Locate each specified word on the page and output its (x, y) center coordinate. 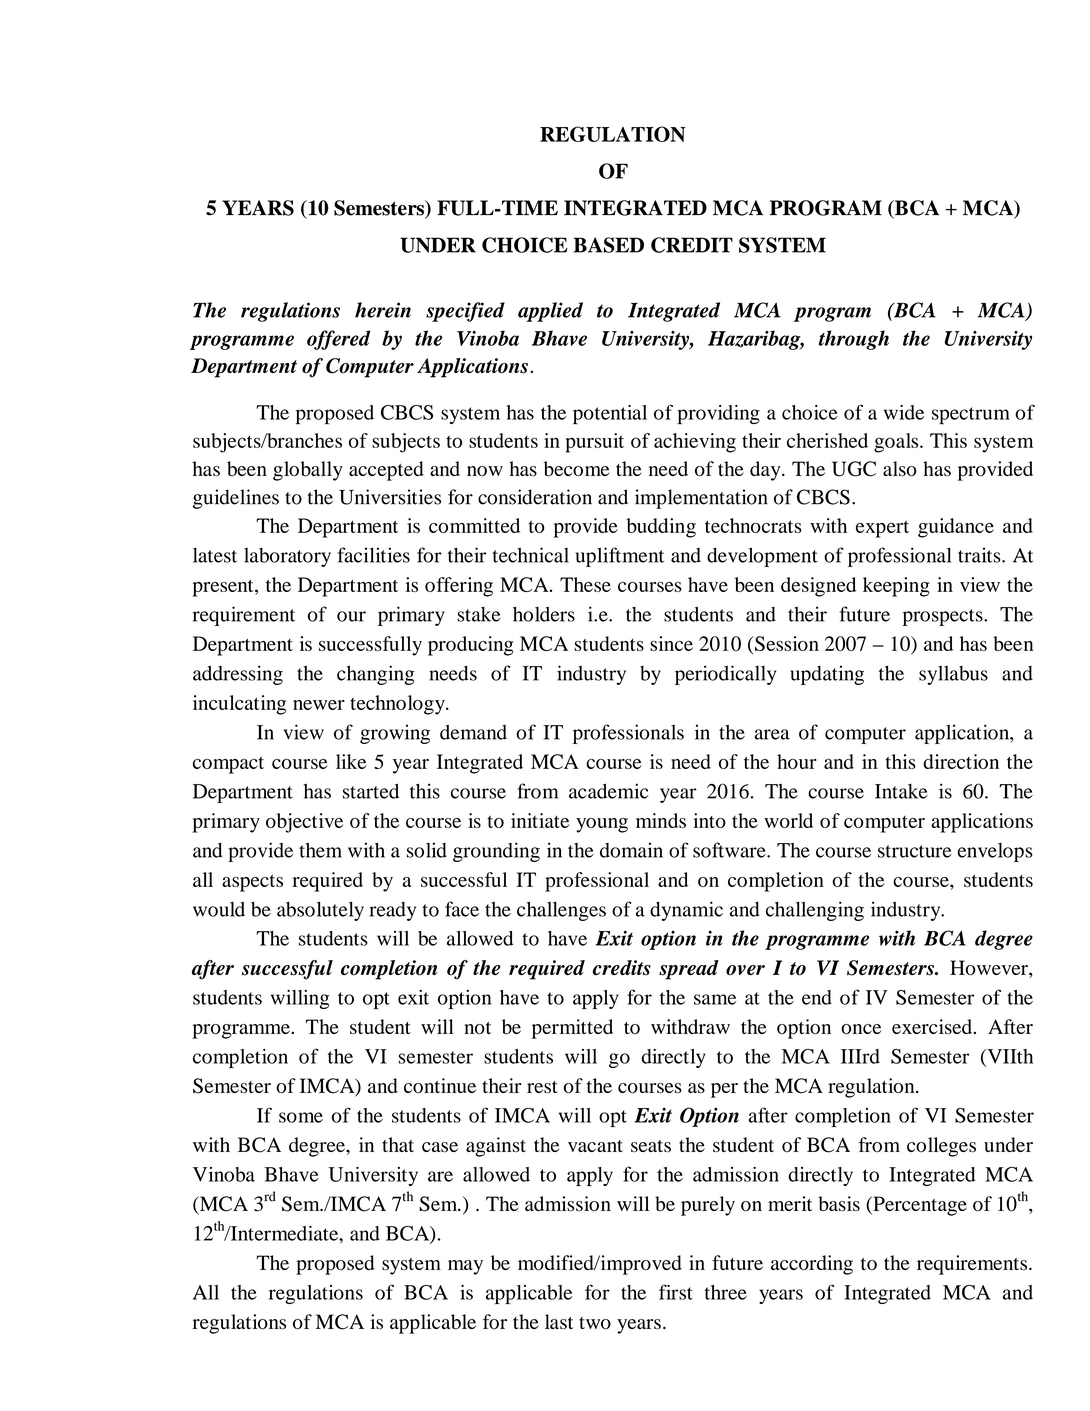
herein (383, 310)
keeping (896, 587)
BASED (608, 245)
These (585, 584)
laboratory (287, 557)
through (854, 340)
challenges (561, 911)
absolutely (320, 911)
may (465, 1267)
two (595, 1323)
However (990, 969)
